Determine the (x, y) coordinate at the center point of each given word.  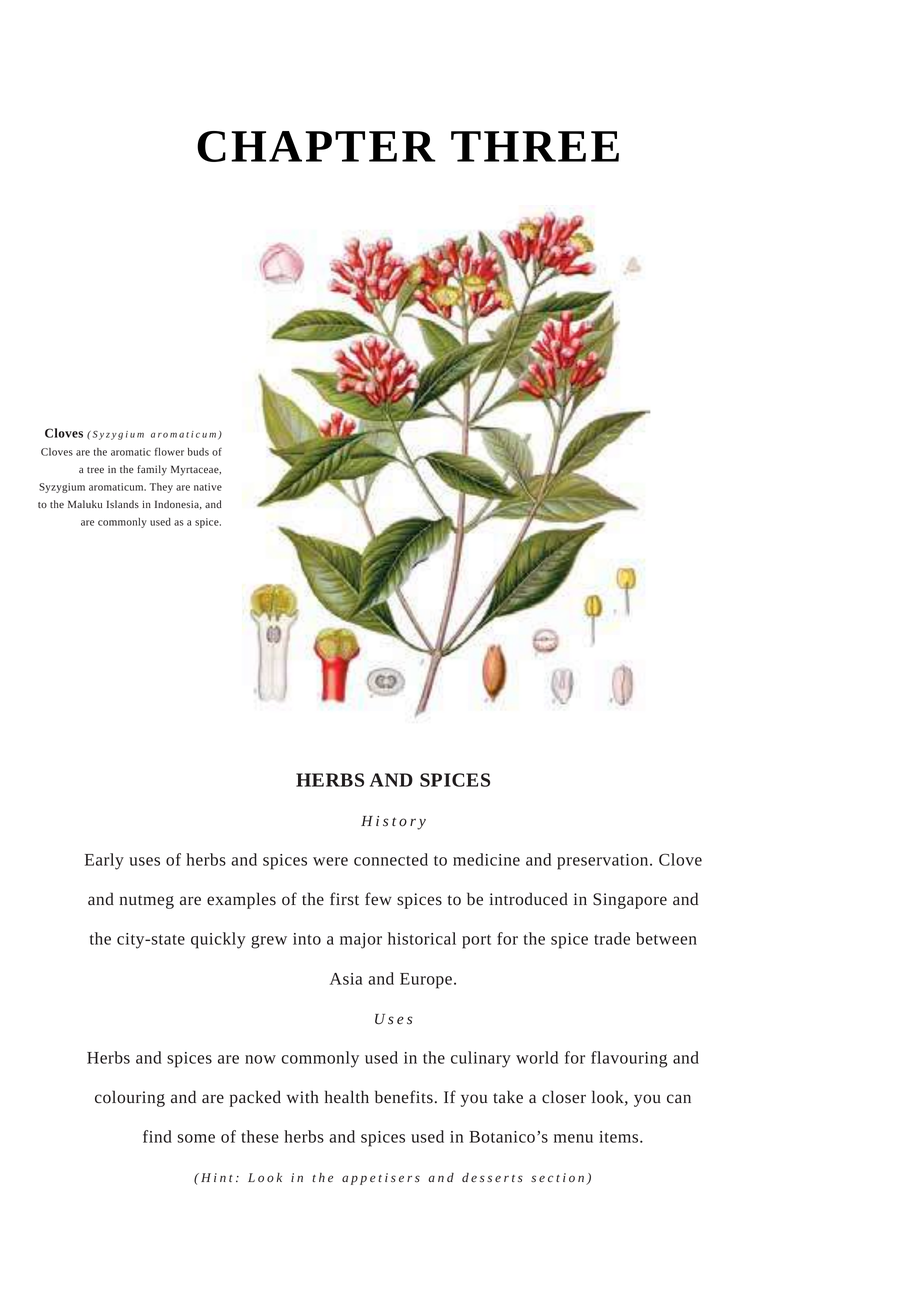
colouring (130, 1098)
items (620, 1137)
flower (169, 452)
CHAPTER (316, 146)
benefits (404, 1097)
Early (104, 861)
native (208, 487)
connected (391, 859)
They (161, 488)
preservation (604, 862)
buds (198, 452)
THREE (535, 146)
